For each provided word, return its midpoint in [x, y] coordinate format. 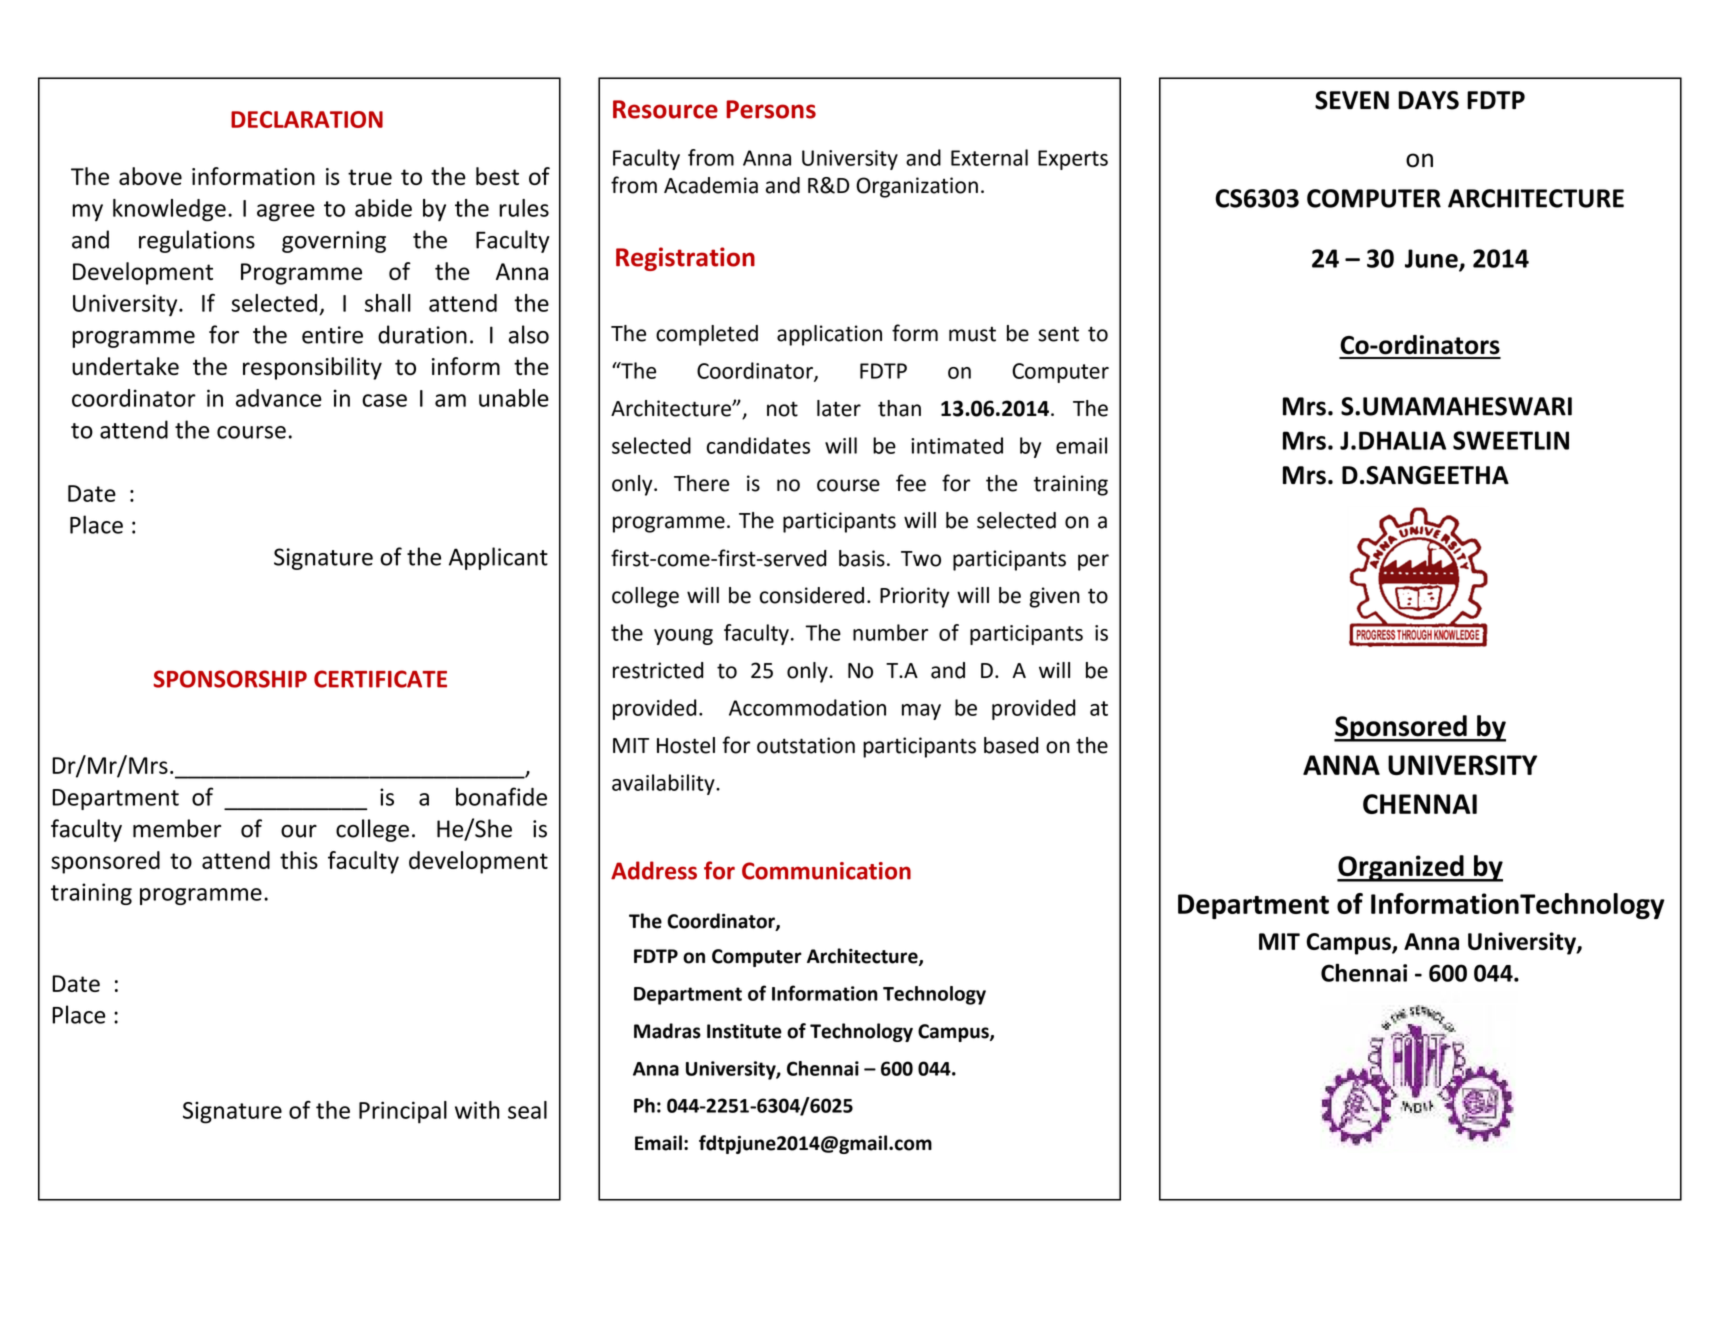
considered [812, 595]
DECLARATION [307, 119]
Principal [403, 1112]
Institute [744, 1031]
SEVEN [1352, 100]
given [1054, 597]
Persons [771, 109]
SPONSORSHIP [230, 679]
